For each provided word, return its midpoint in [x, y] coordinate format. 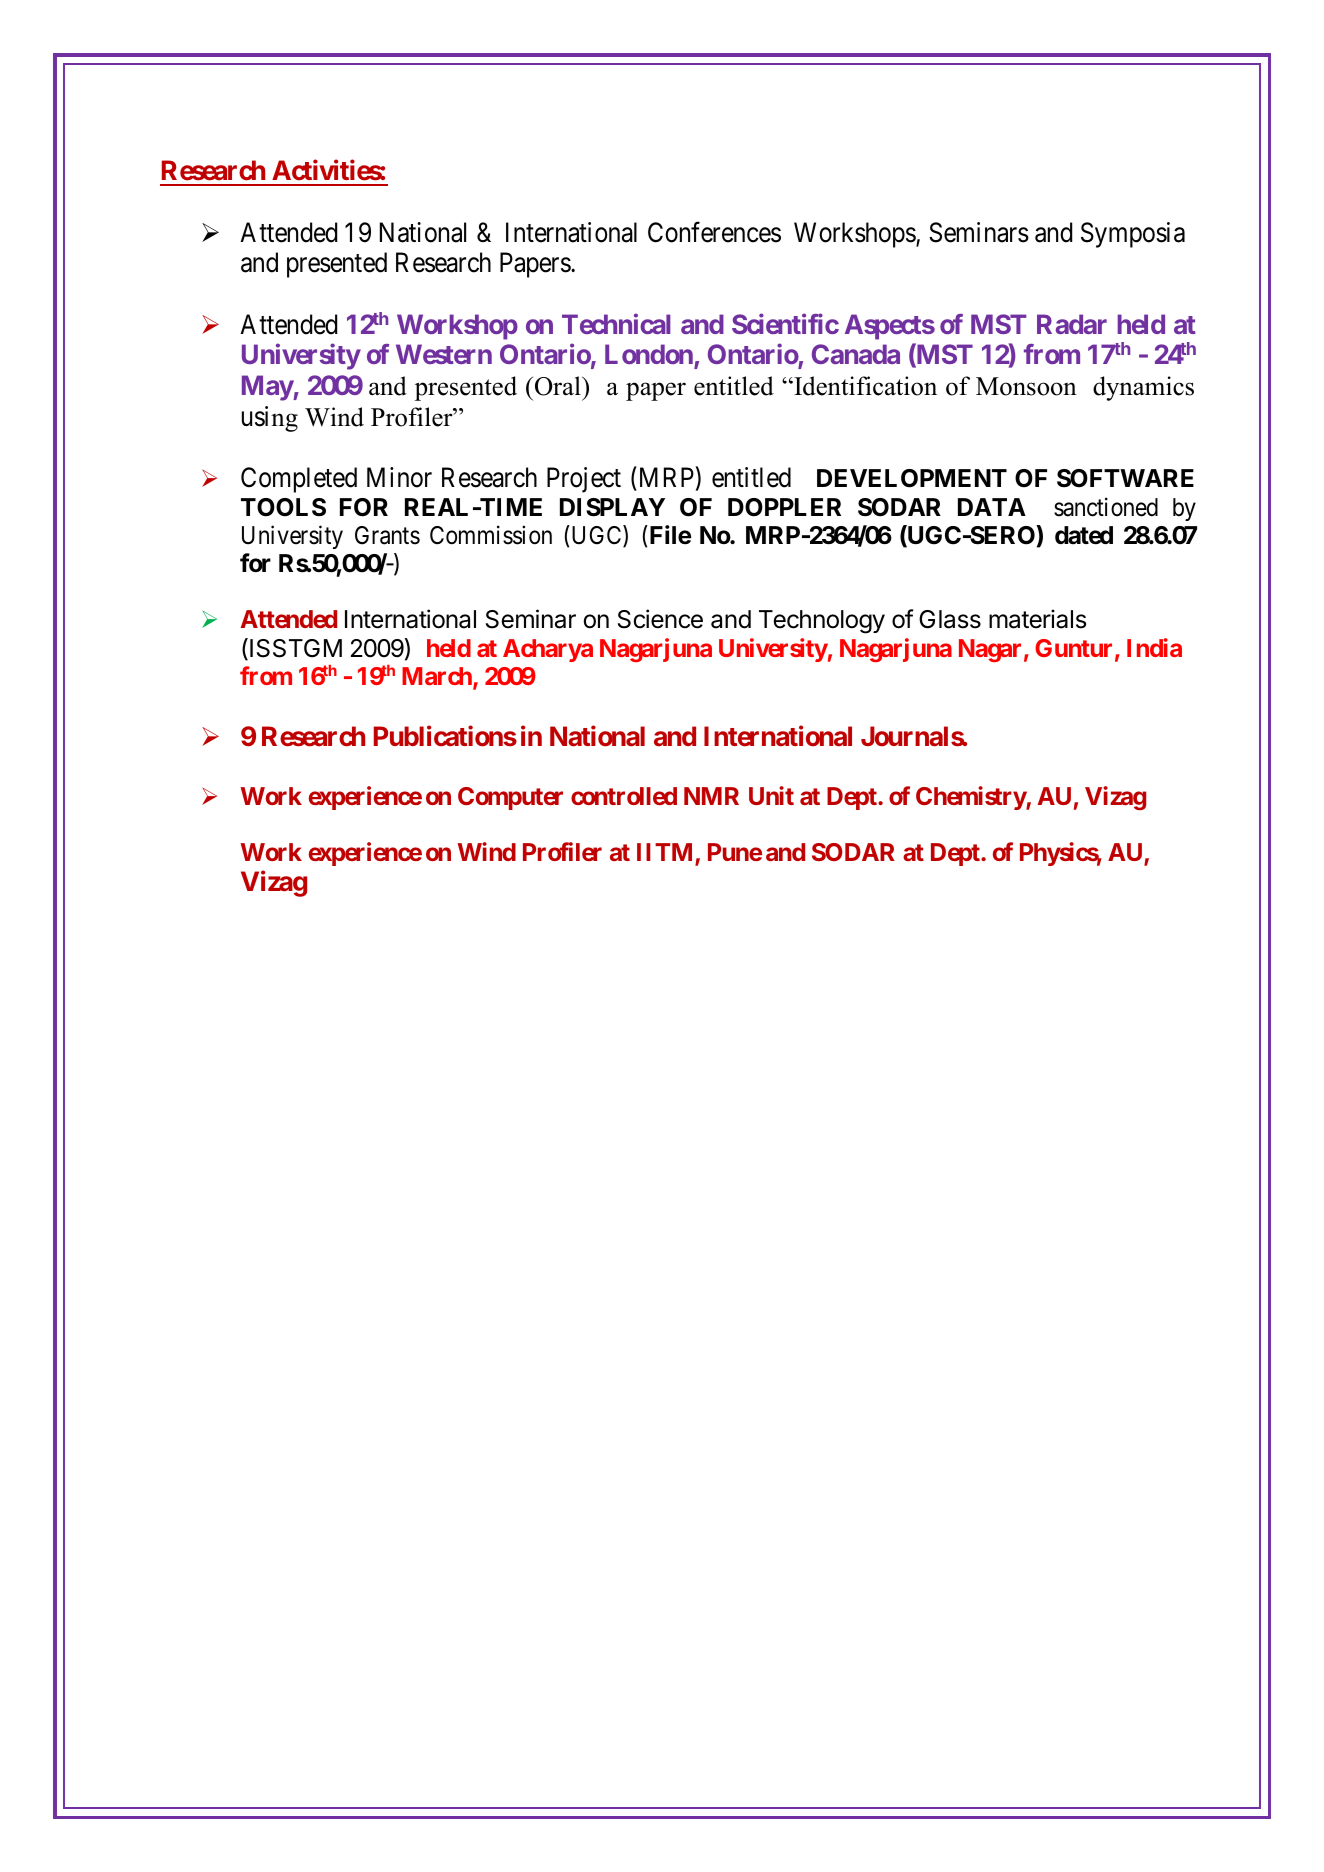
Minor [399, 477]
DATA [992, 507]
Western [444, 354]
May [268, 388]
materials [1037, 619]
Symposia [1133, 235]
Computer [510, 798]
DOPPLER [784, 507]
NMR [711, 796]
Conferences [714, 232]
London [650, 356]
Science [660, 619]
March [438, 677]
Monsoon [1026, 386]
